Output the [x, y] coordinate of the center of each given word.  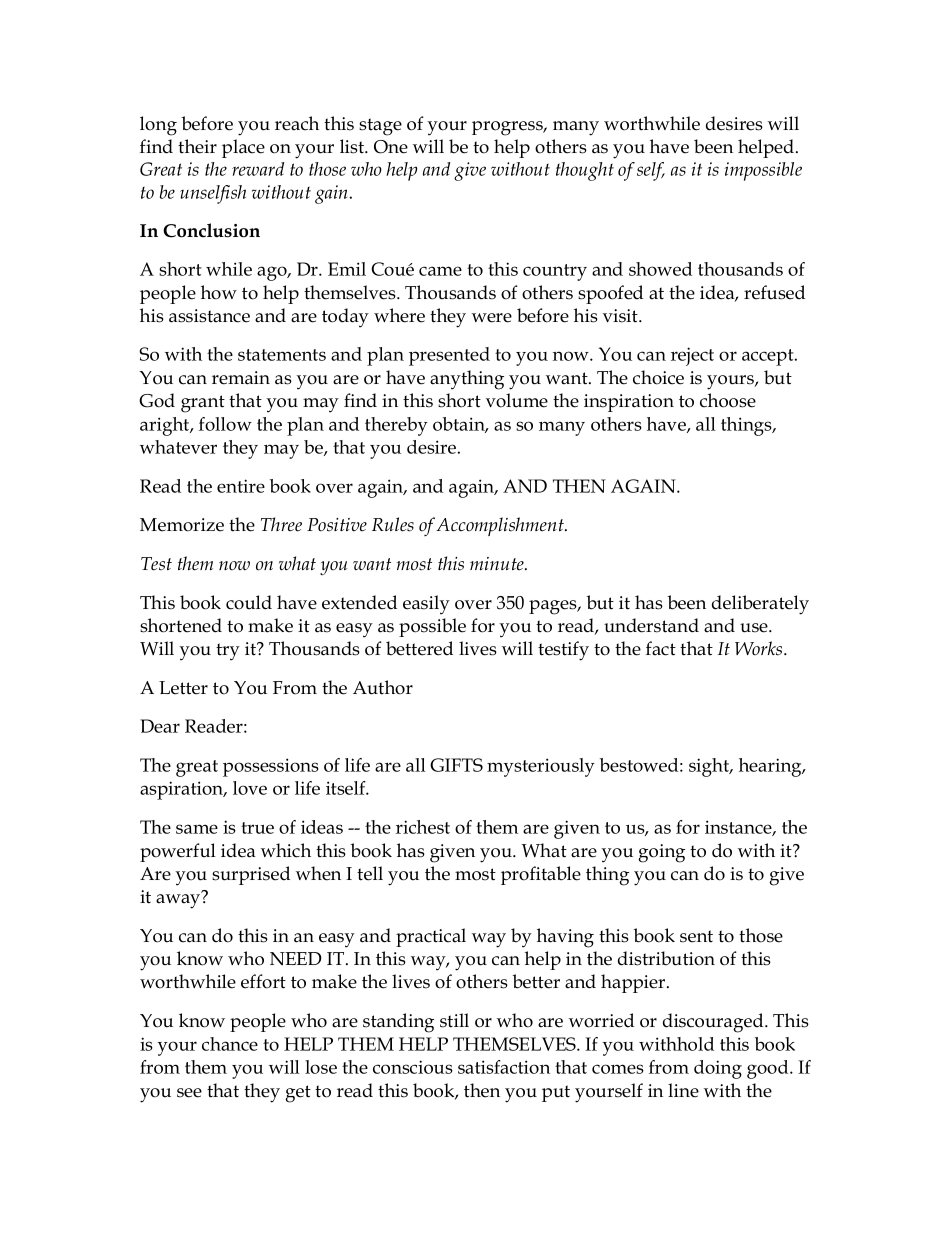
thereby [396, 426]
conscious [413, 1067]
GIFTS [456, 765]
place [243, 148]
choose [728, 400]
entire [241, 486]
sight [710, 767]
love [250, 788]
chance [230, 1044]
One [391, 147]
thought [585, 171]
